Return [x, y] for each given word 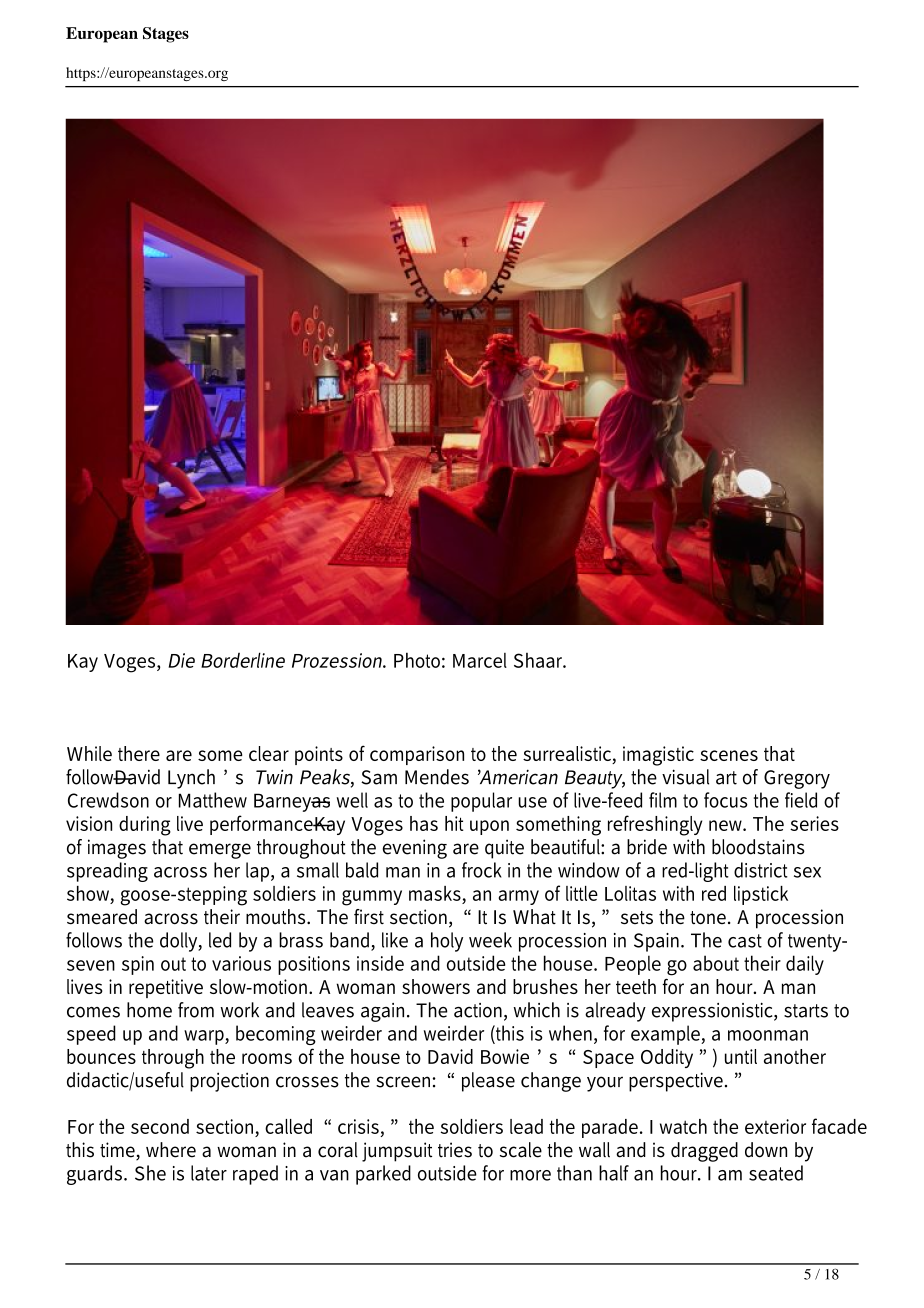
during [145, 826]
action [479, 1011]
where [171, 1150]
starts [806, 1011]
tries [455, 1150]
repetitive [166, 988]
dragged [704, 1152]
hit [454, 823]
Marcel [480, 660]
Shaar [539, 660]
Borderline [243, 660]
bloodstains [758, 847]
